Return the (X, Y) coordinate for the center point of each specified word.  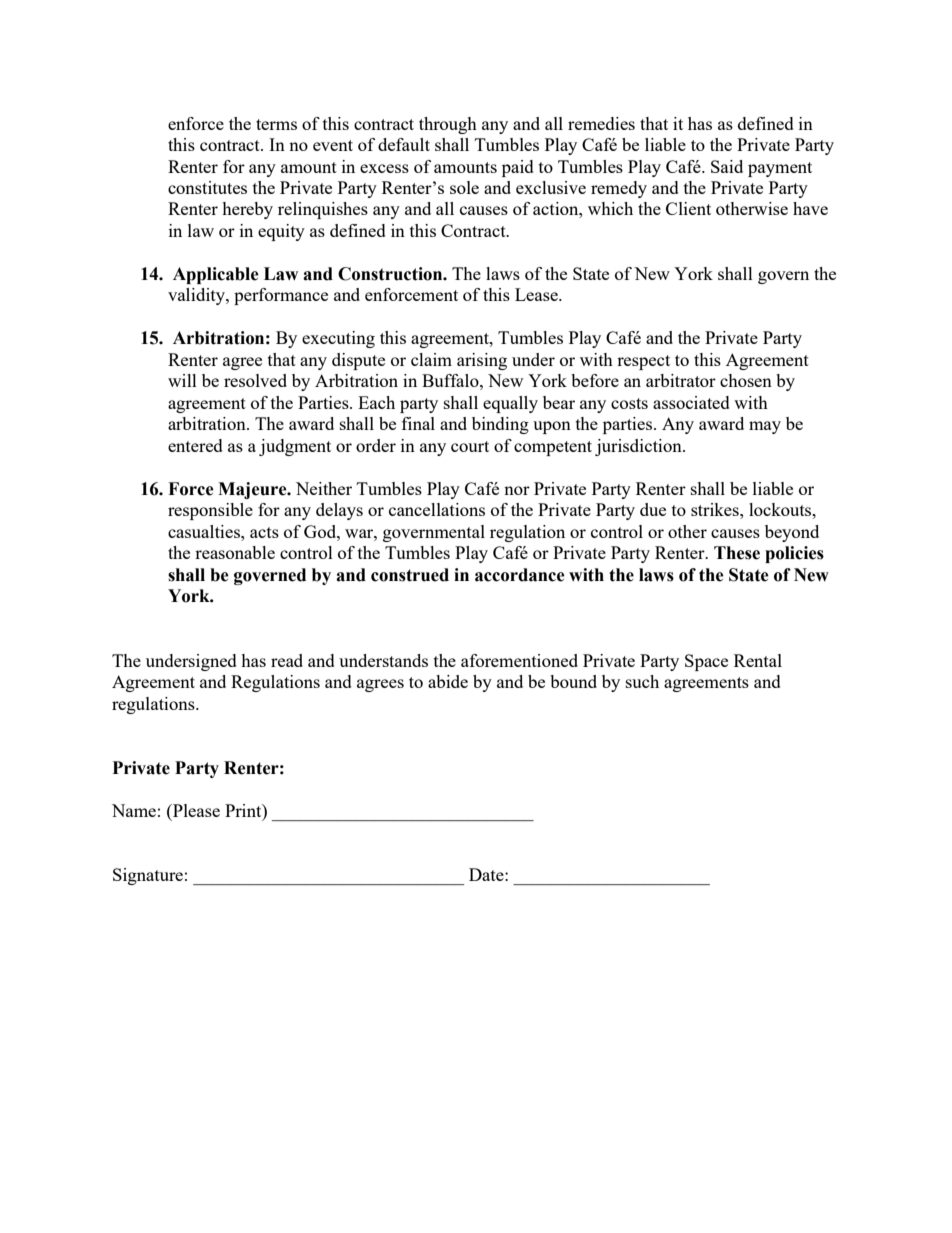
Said (727, 166)
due (653, 509)
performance (281, 296)
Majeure (253, 490)
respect (643, 362)
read (287, 660)
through (448, 125)
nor (517, 490)
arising (482, 361)
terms (276, 124)
